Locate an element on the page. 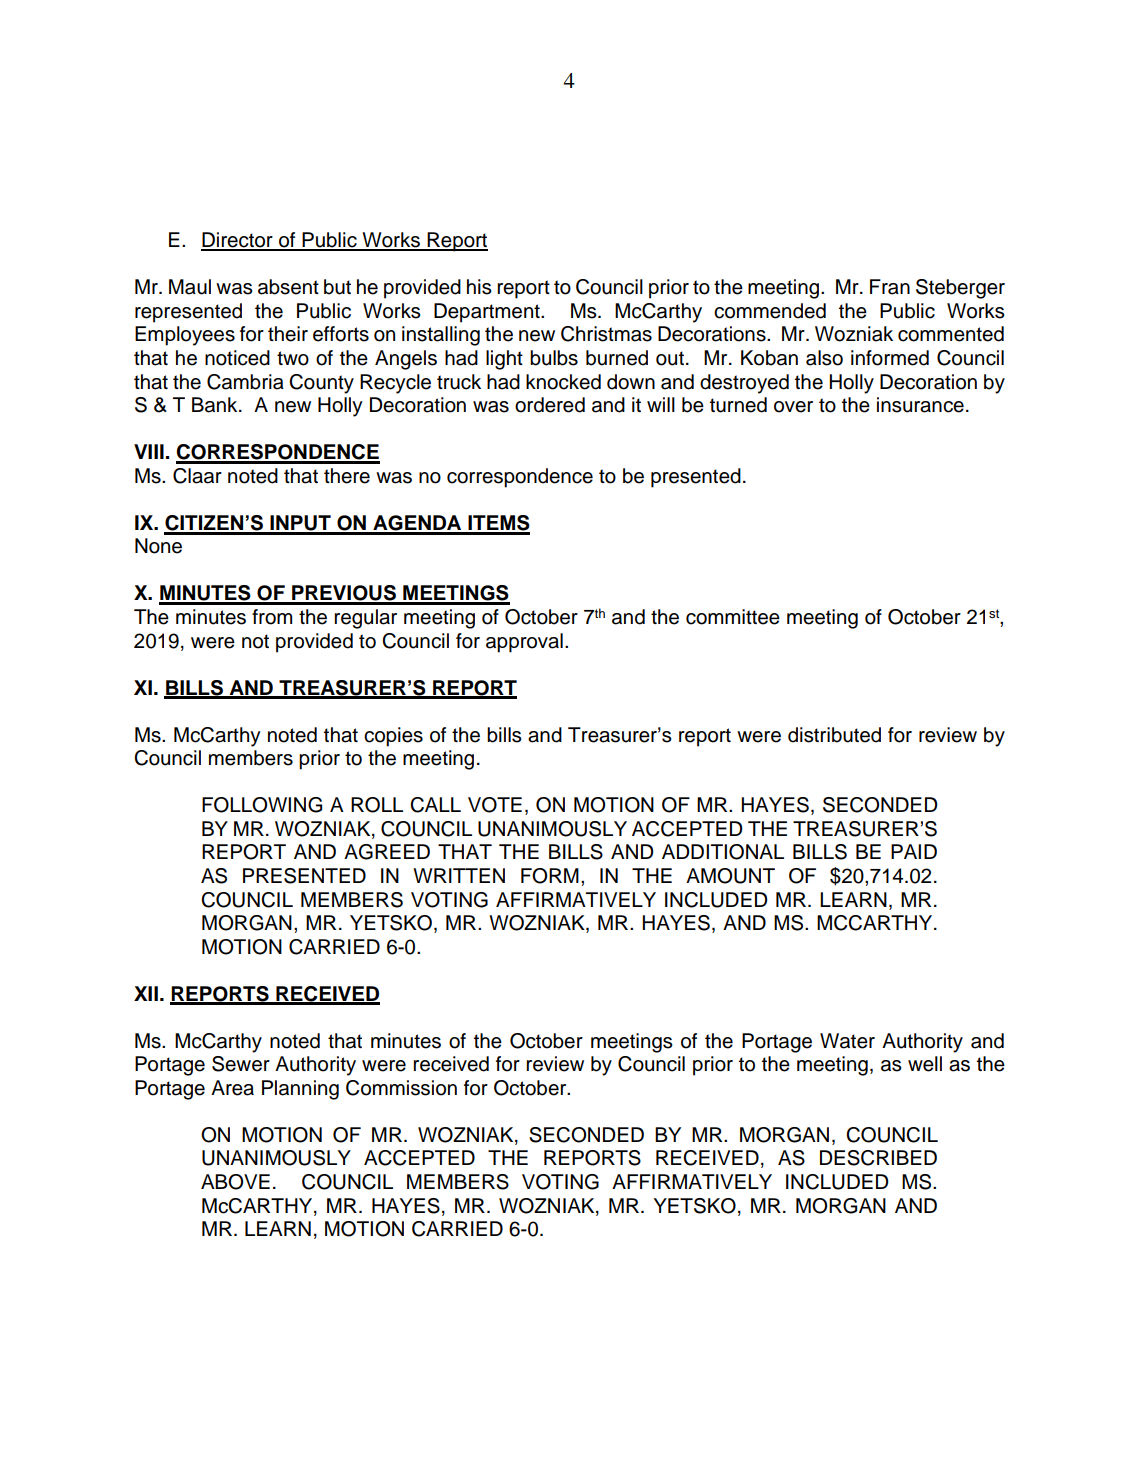  WRITTEN is located at coordinates (459, 875).
